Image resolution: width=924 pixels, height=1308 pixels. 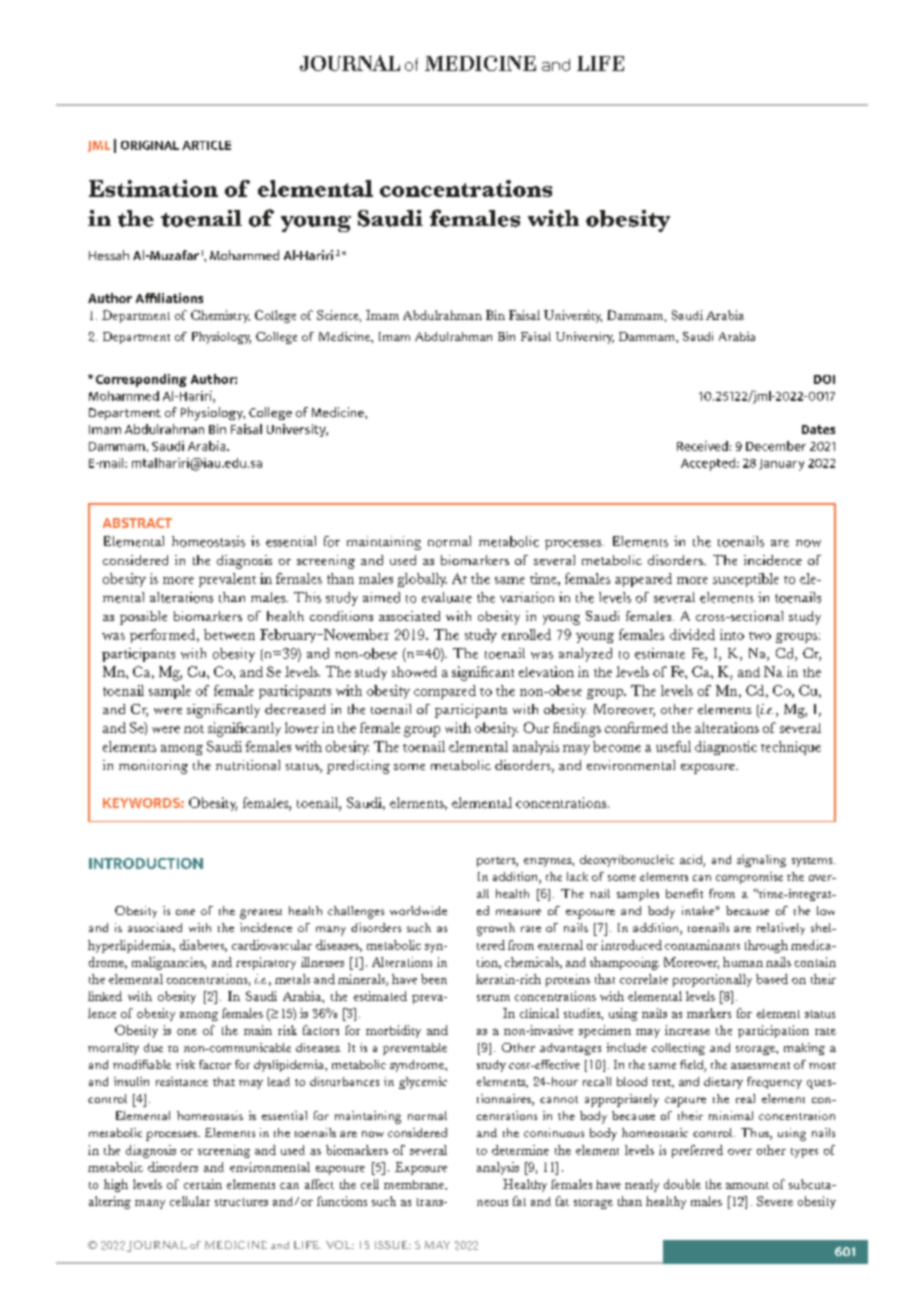 I want to click on susceptible, so click(x=746, y=580).
